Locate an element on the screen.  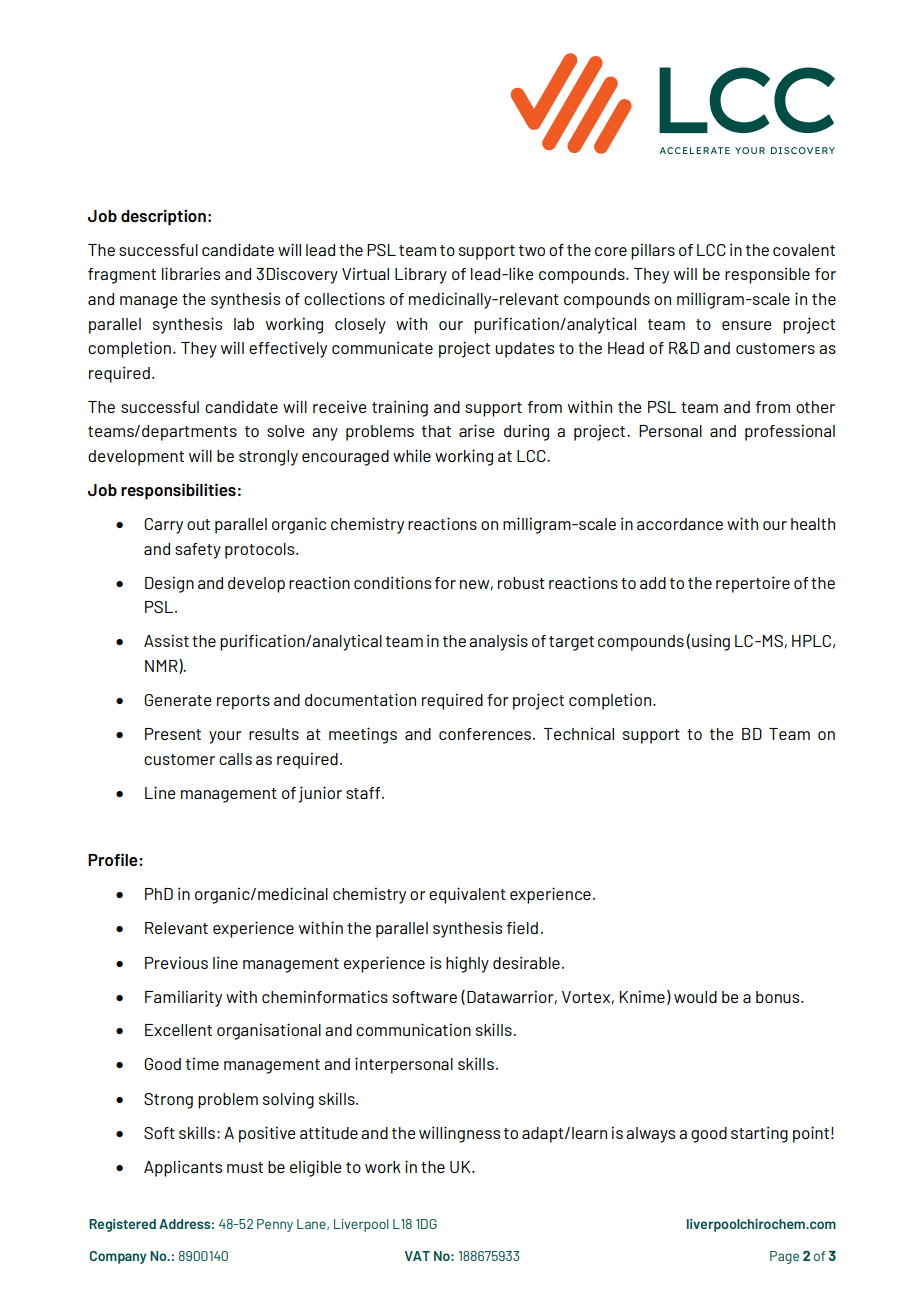
responsibilities is located at coordinates (178, 491).
